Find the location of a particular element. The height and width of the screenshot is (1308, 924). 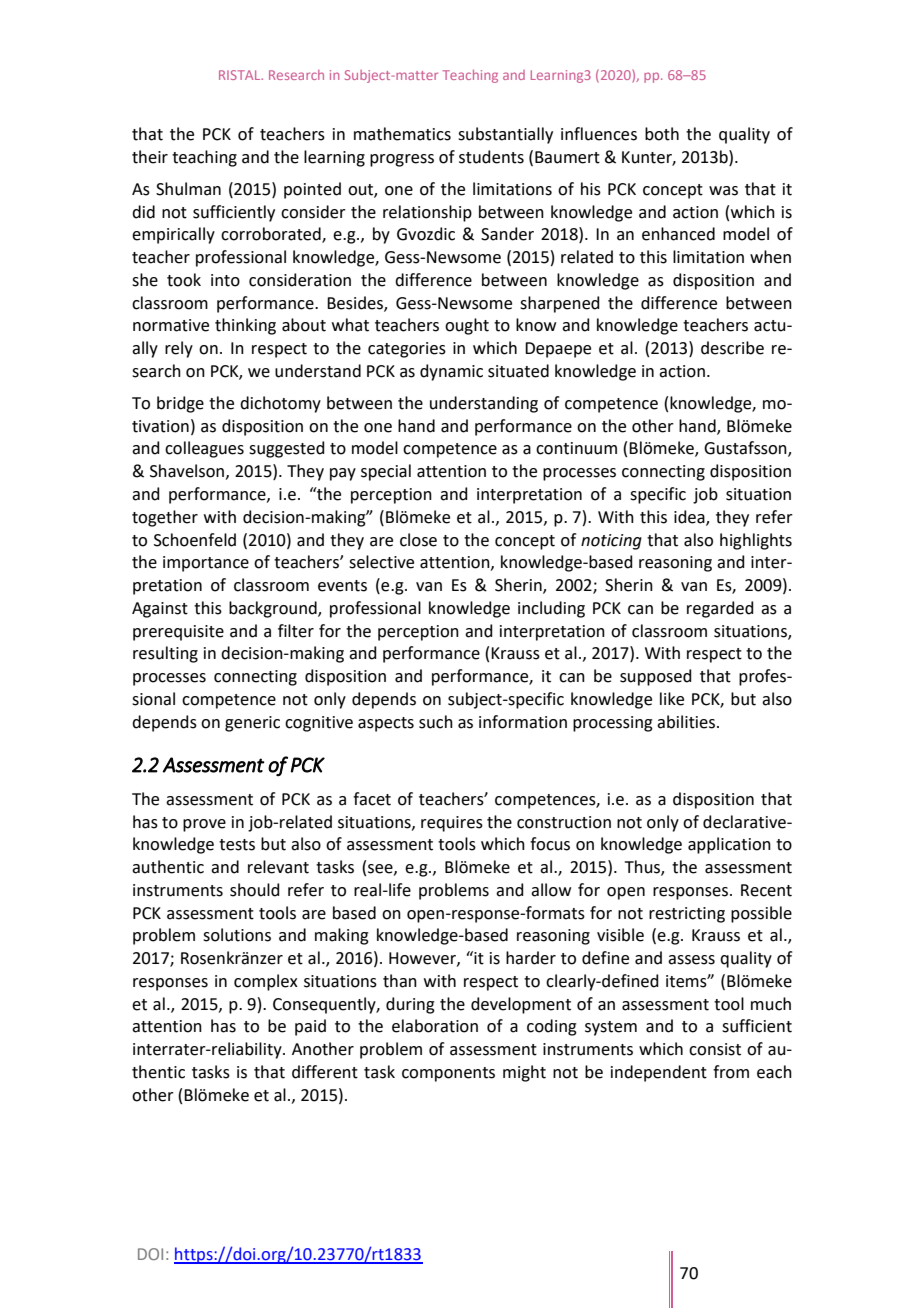

idea is located at coordinates (690, 517).
